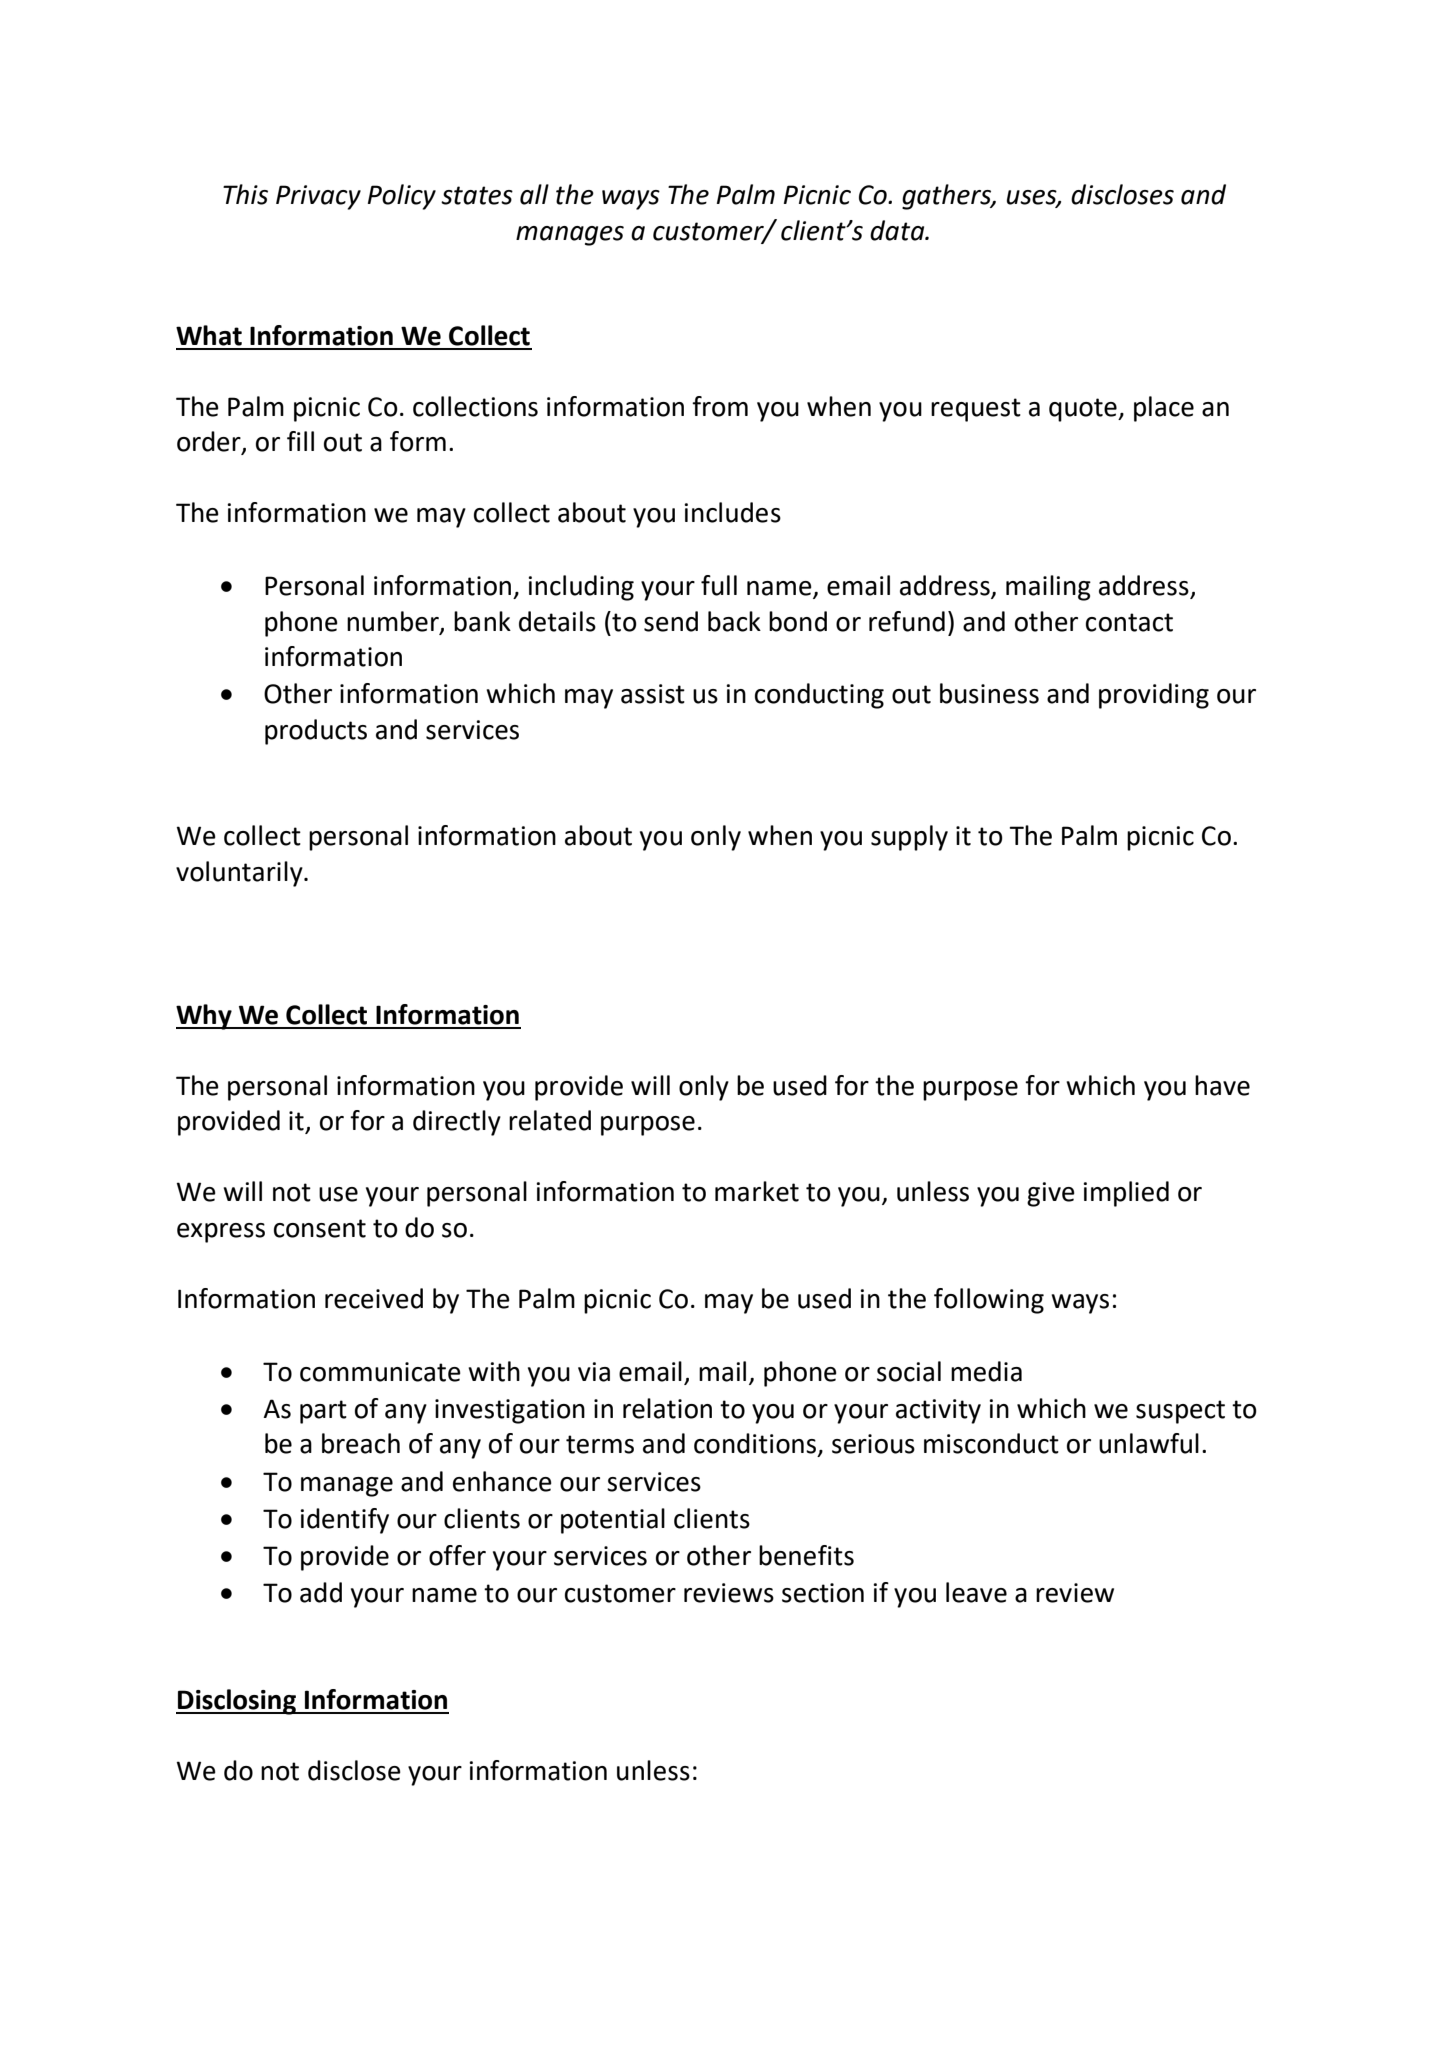 This screenshot has height=2045, width=1446. What do you see at coordinates (1222, 1085) in the screenshot?
I see `have` at bounding box center [1222, 1085].
